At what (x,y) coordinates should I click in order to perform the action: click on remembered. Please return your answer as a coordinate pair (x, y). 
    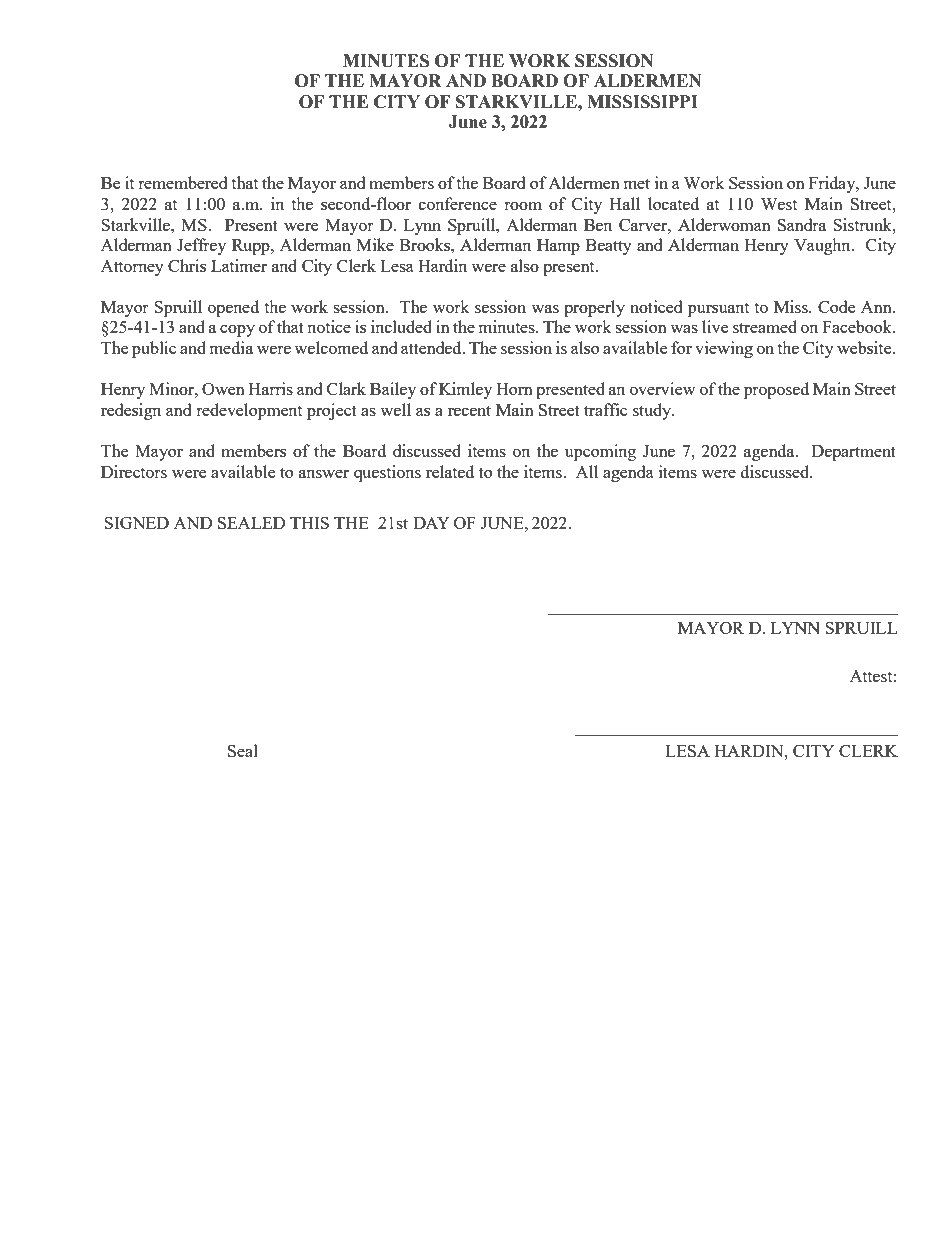
    Looking at the image, I should click on (182, 182).
